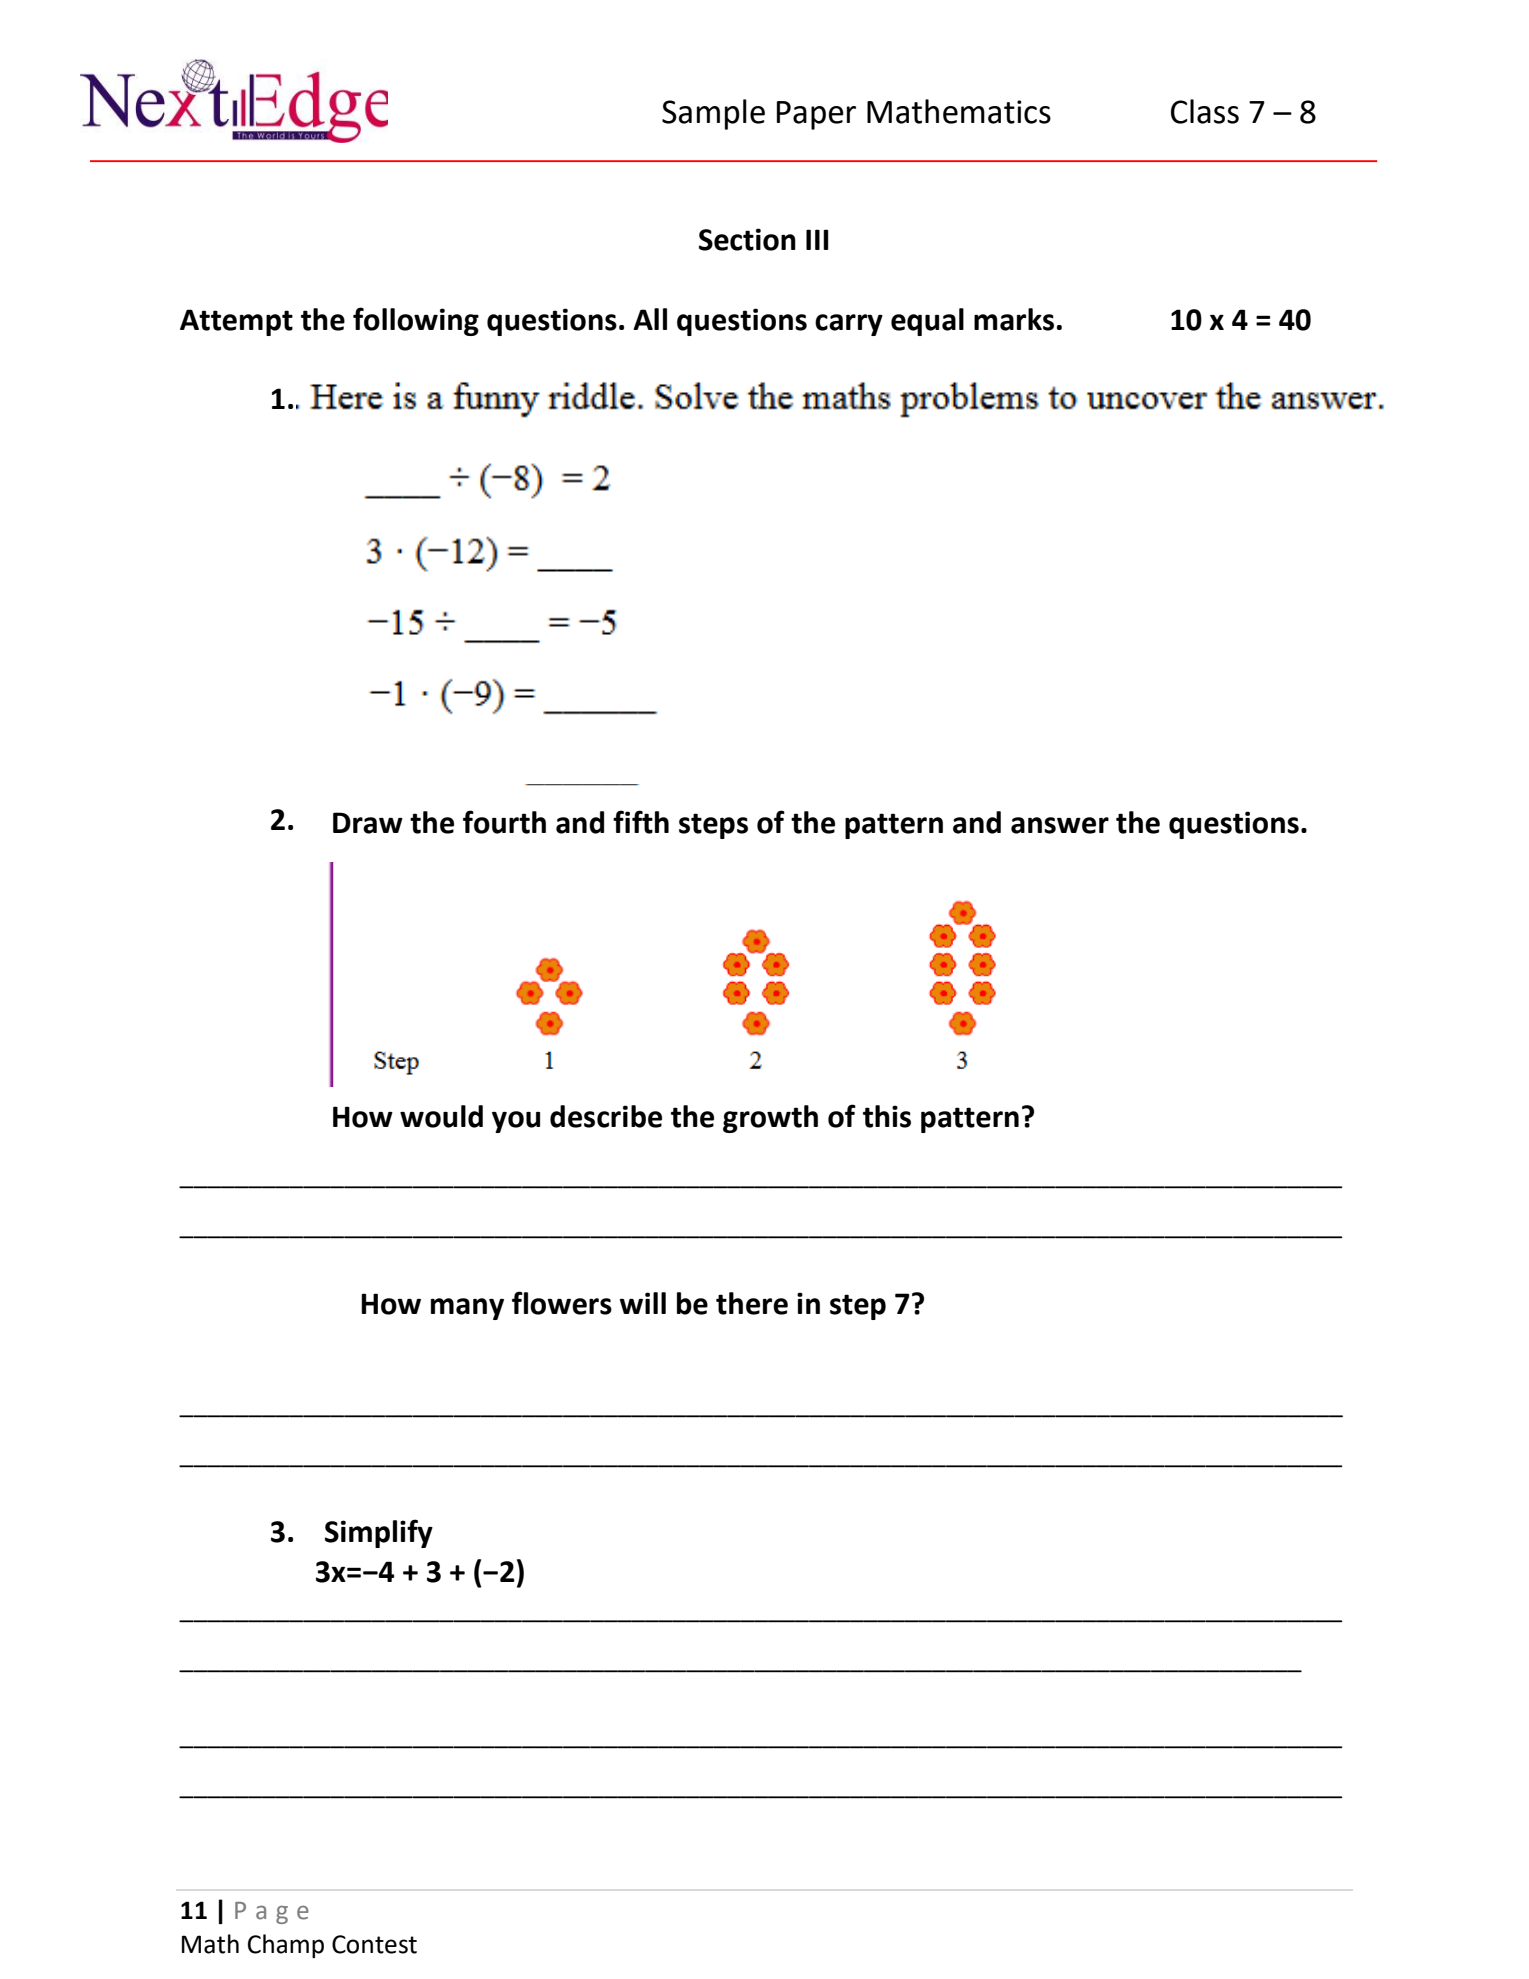 The height and width of the document is (1979, 1529). I want to click on Draw, so click(368, 823).
